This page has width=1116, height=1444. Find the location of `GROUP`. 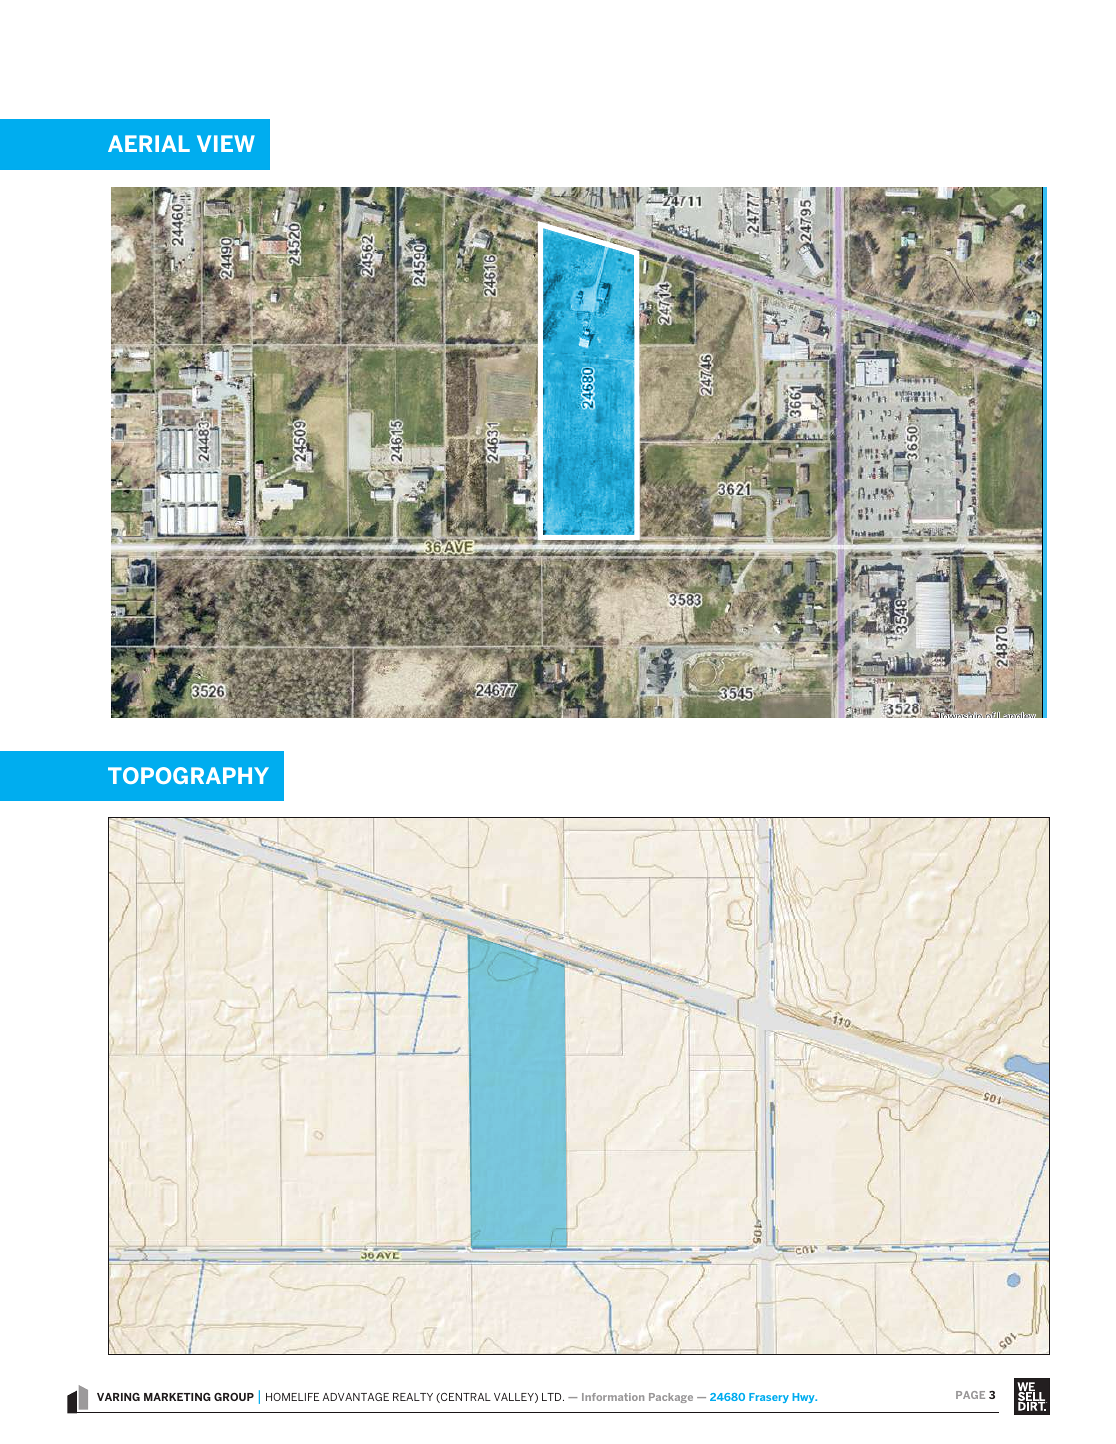

GROUP is located at coordinates (234, 1397).
